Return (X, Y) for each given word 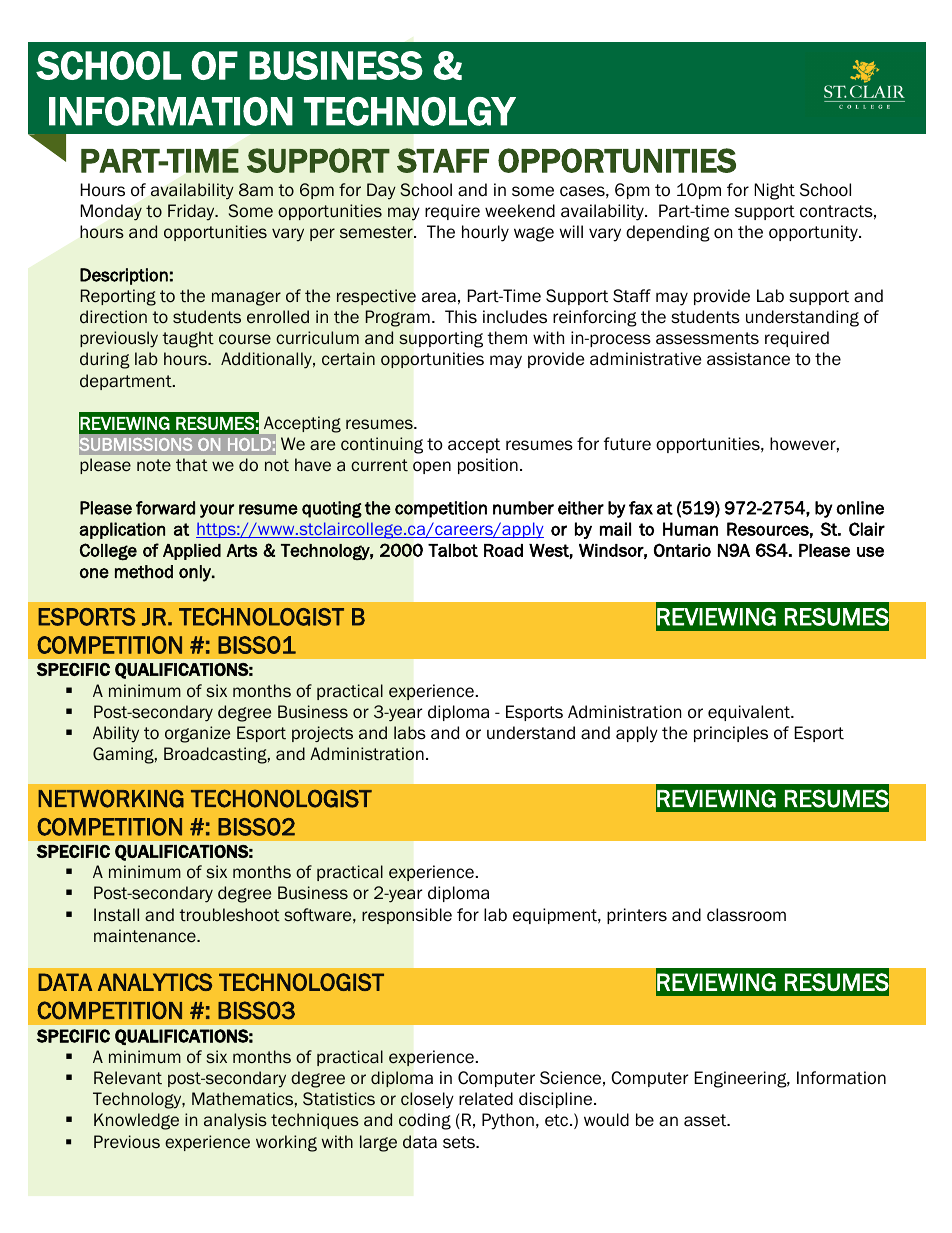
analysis (235, 1121)
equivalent (750, 713)
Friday (192, 212)
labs (410, 733)
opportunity (814, 233)
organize (197, 734)
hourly (485, 233)
